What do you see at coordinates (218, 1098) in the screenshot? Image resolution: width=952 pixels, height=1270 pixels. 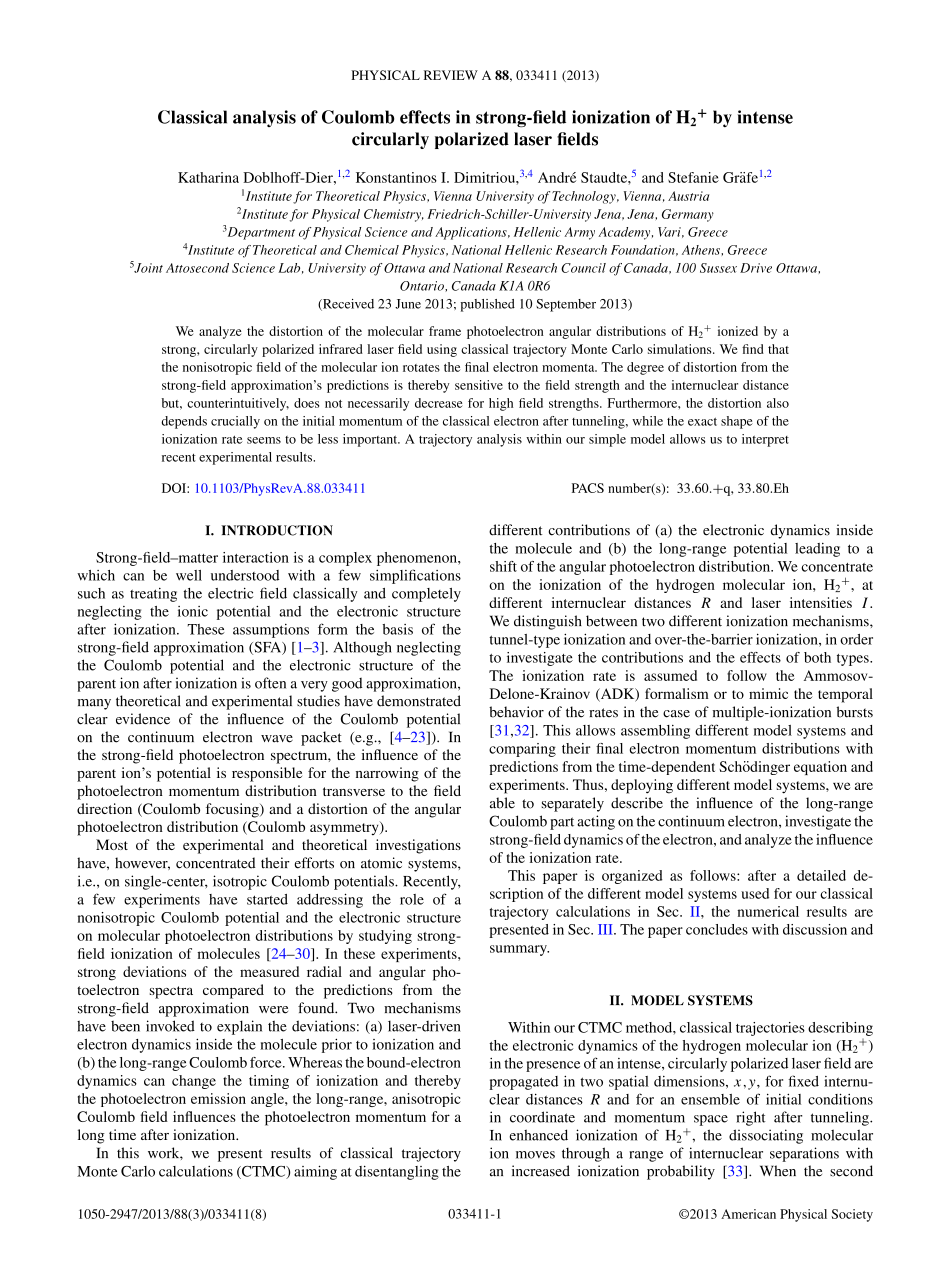 I see `emission` at bounding box center [218, 1098].
